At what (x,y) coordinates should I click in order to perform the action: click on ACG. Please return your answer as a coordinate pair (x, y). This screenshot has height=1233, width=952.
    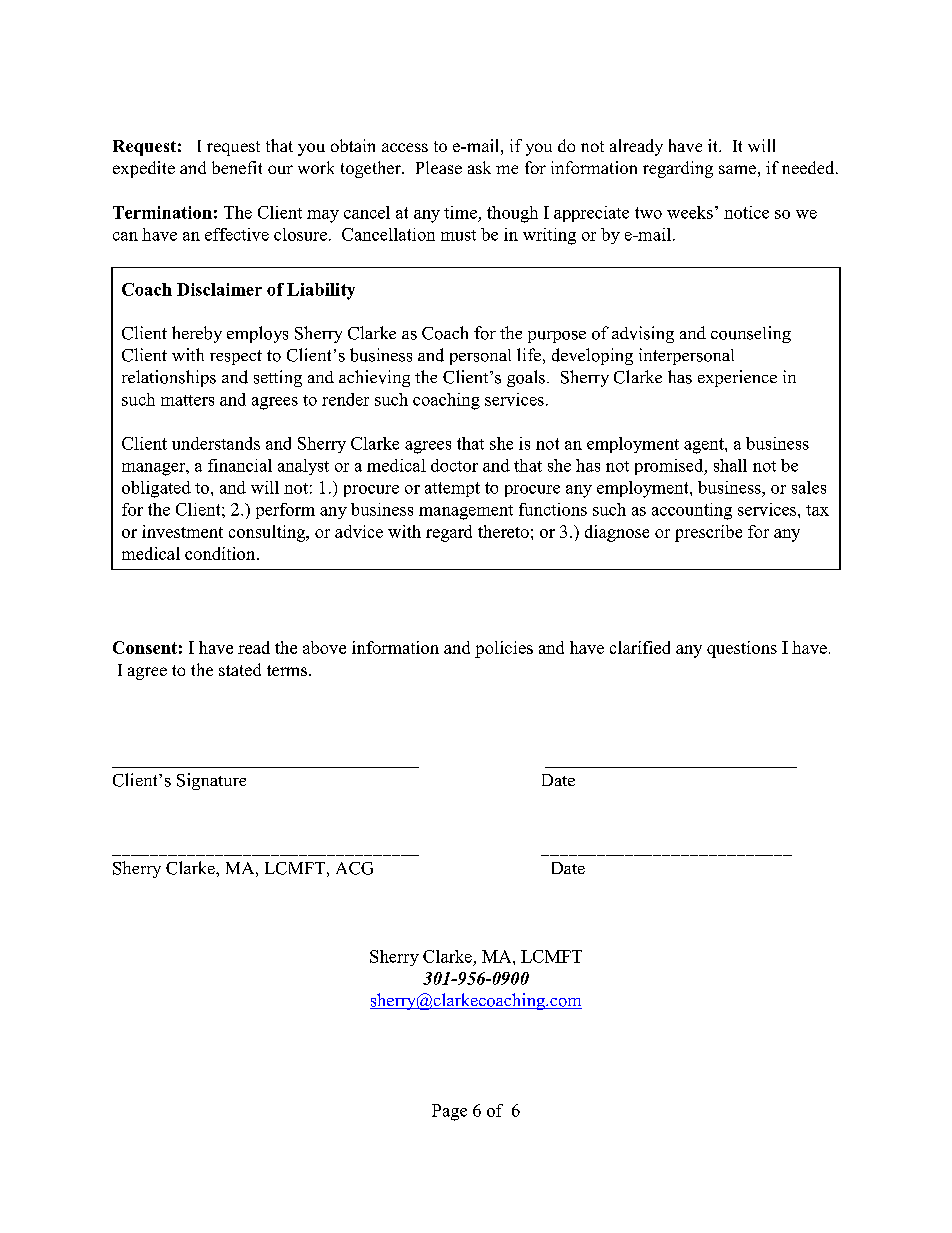
    Looking at the image, I should click on (354, 868).
